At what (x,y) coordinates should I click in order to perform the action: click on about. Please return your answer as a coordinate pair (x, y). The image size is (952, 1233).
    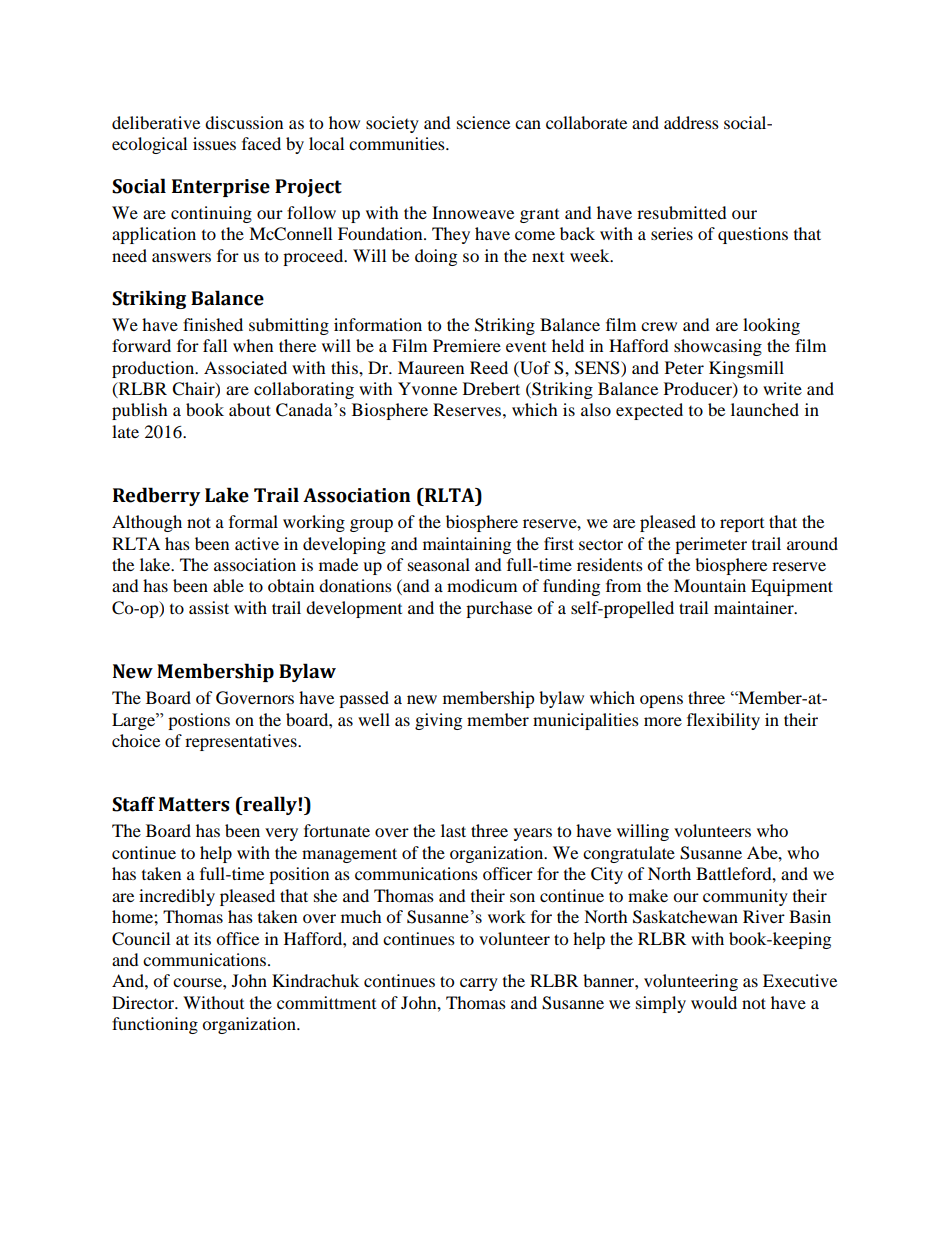
    Looking at the image, I should click on (250, 409).
